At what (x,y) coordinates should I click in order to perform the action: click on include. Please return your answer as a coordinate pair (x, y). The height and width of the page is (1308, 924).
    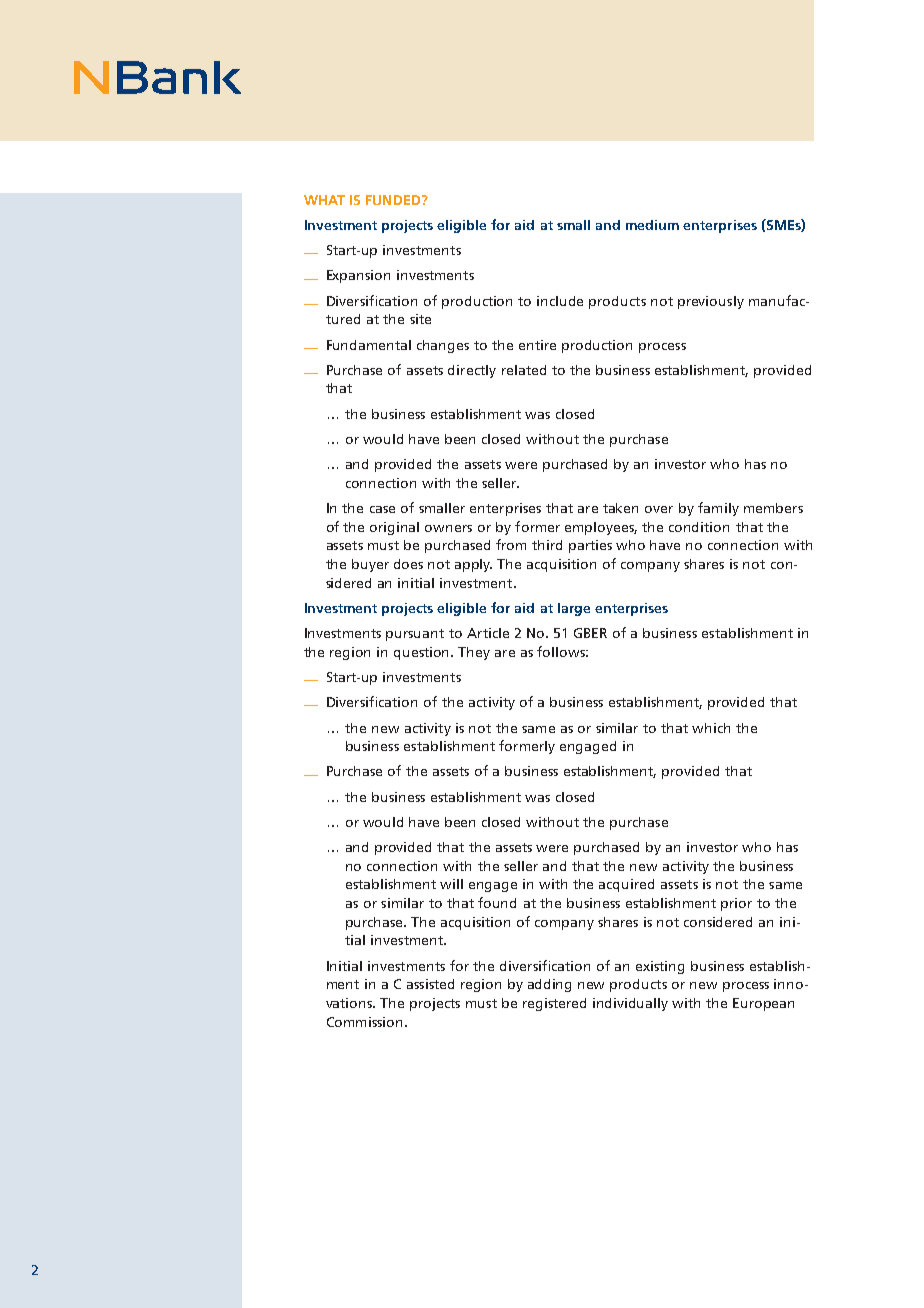
    Looking at the image, I should click on (560, 301).
